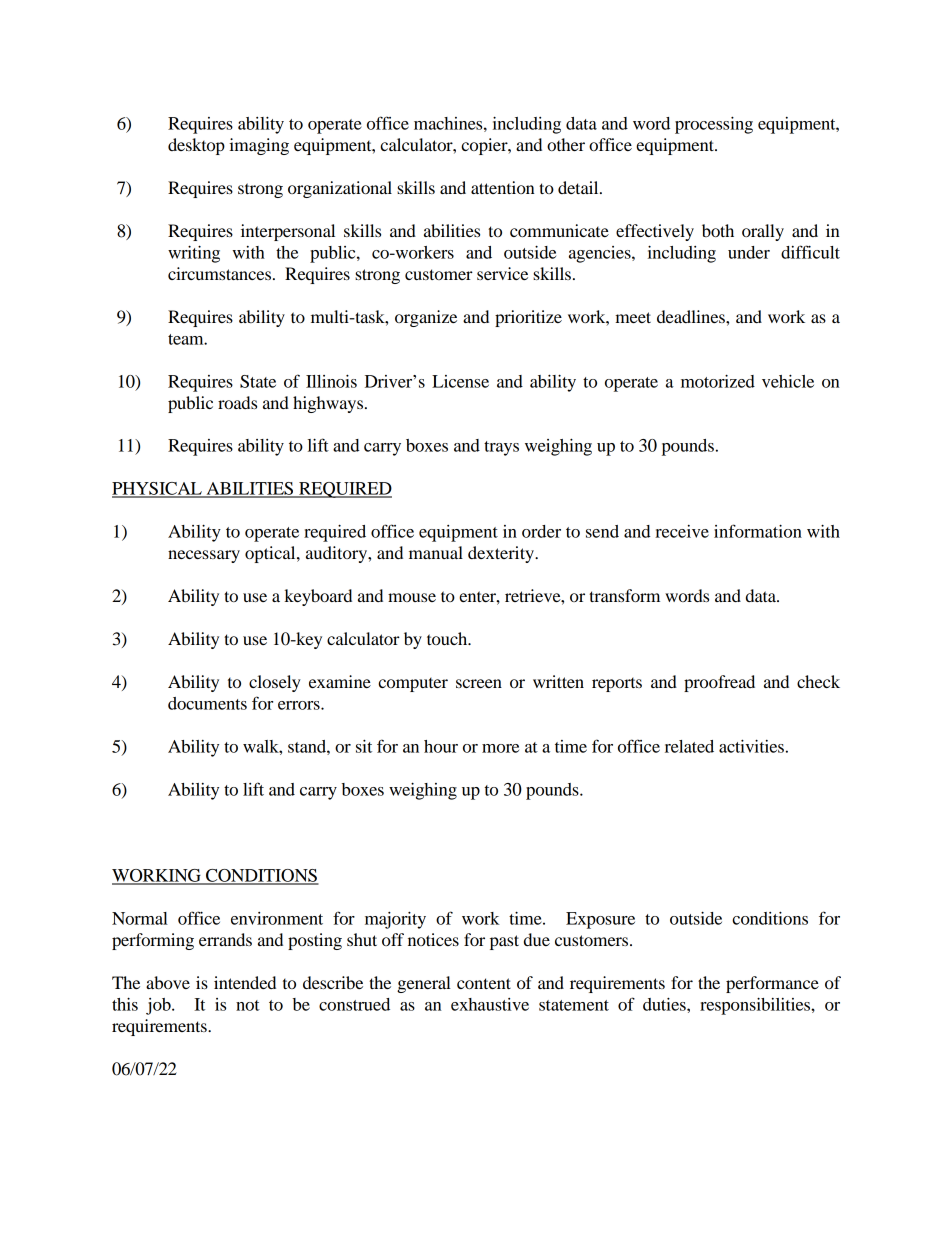 The image size is (952, 1233). What do you see at coordinates (714, 125) in the screenshot?
I see `processing` at bounding box center [714, 125].
